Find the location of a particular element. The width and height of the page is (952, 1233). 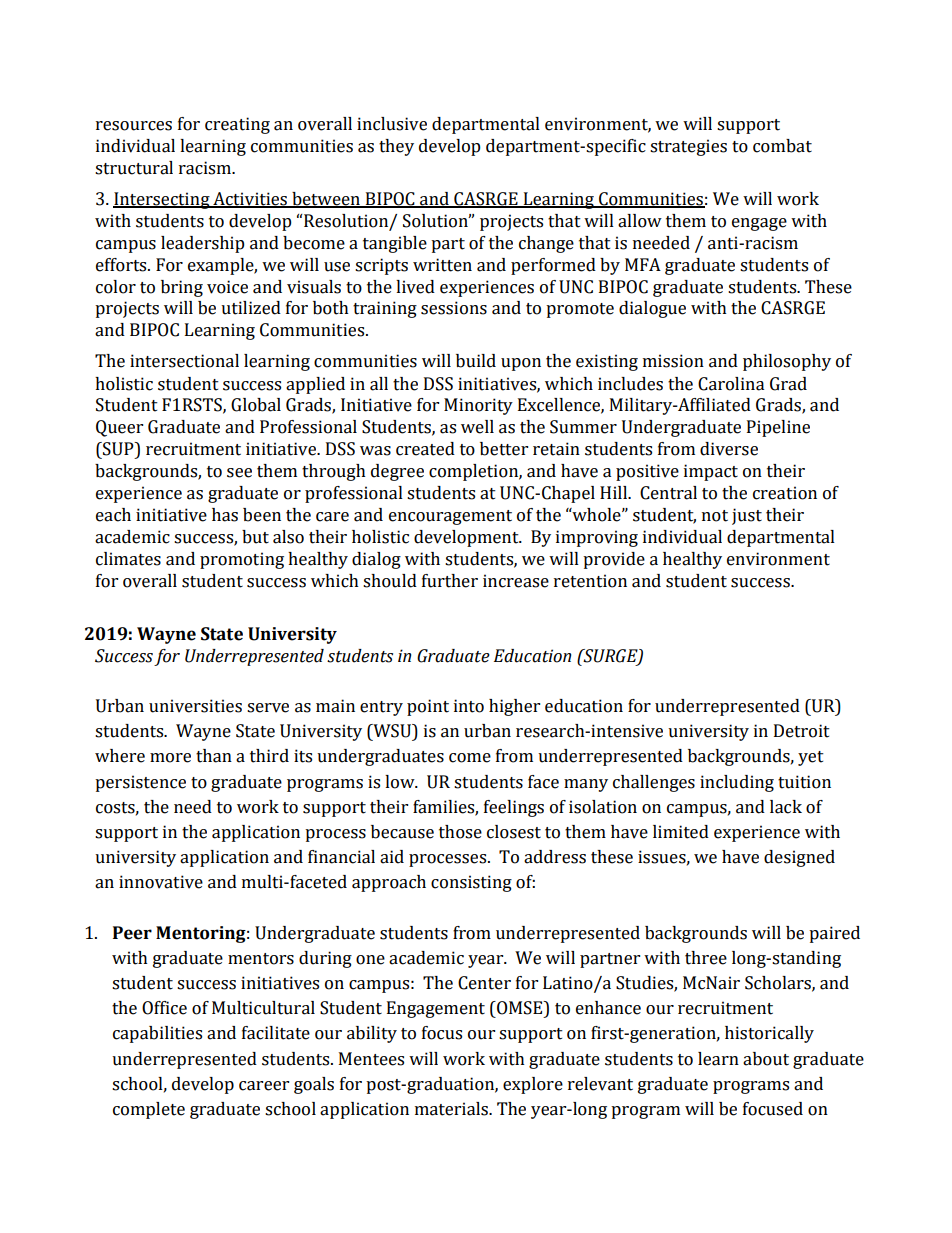

complete is located at coordinates (149, 1110).
